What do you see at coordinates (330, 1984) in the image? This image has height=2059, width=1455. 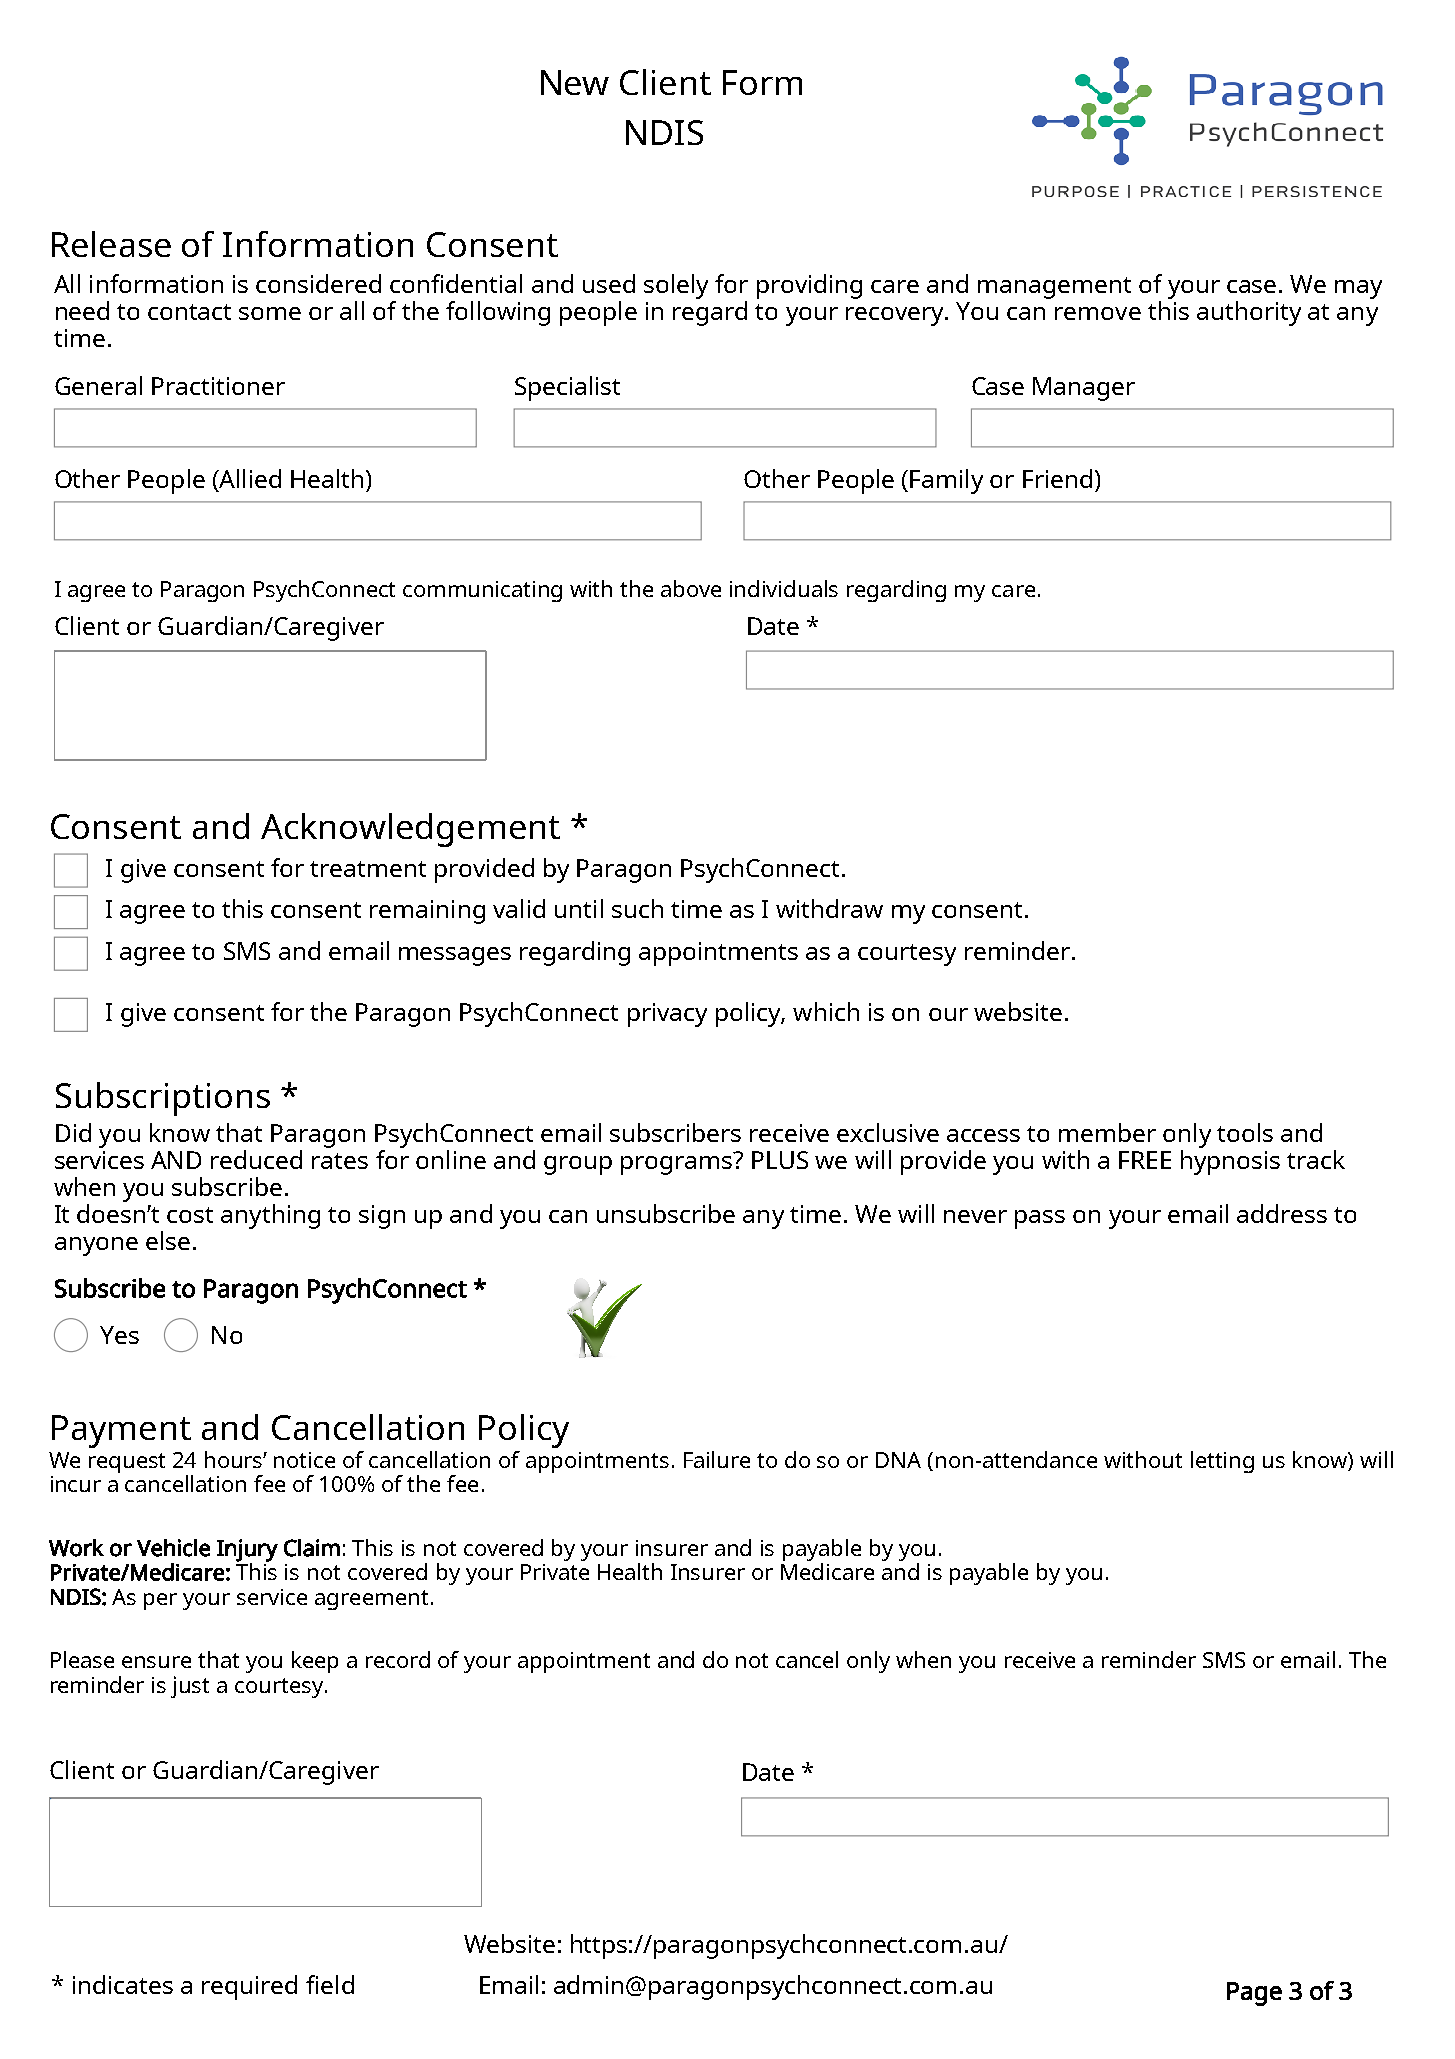 I see `field` at bounding box center [330, 1984].
